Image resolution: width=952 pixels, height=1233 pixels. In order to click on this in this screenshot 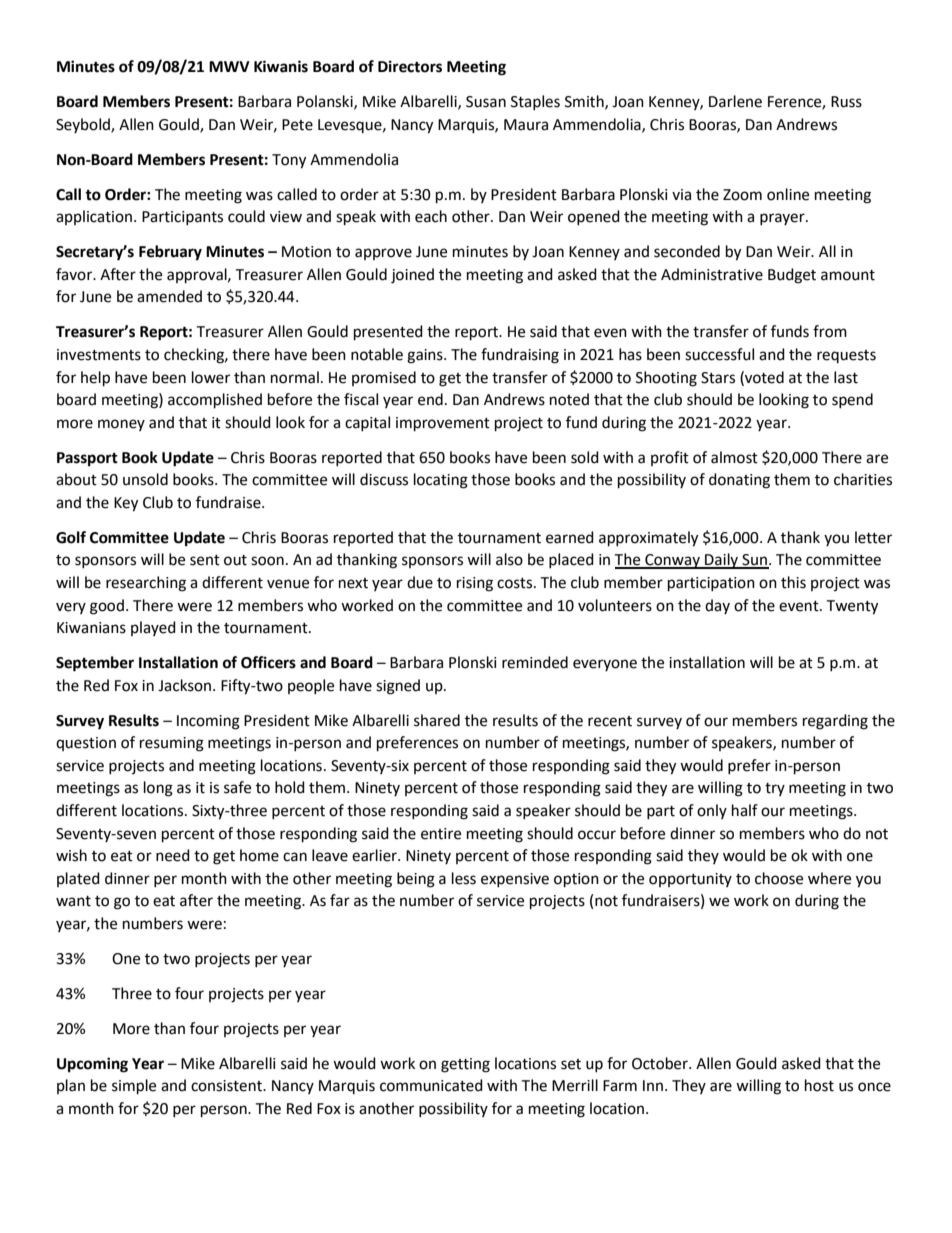, I will do `click(793, 582)`.
